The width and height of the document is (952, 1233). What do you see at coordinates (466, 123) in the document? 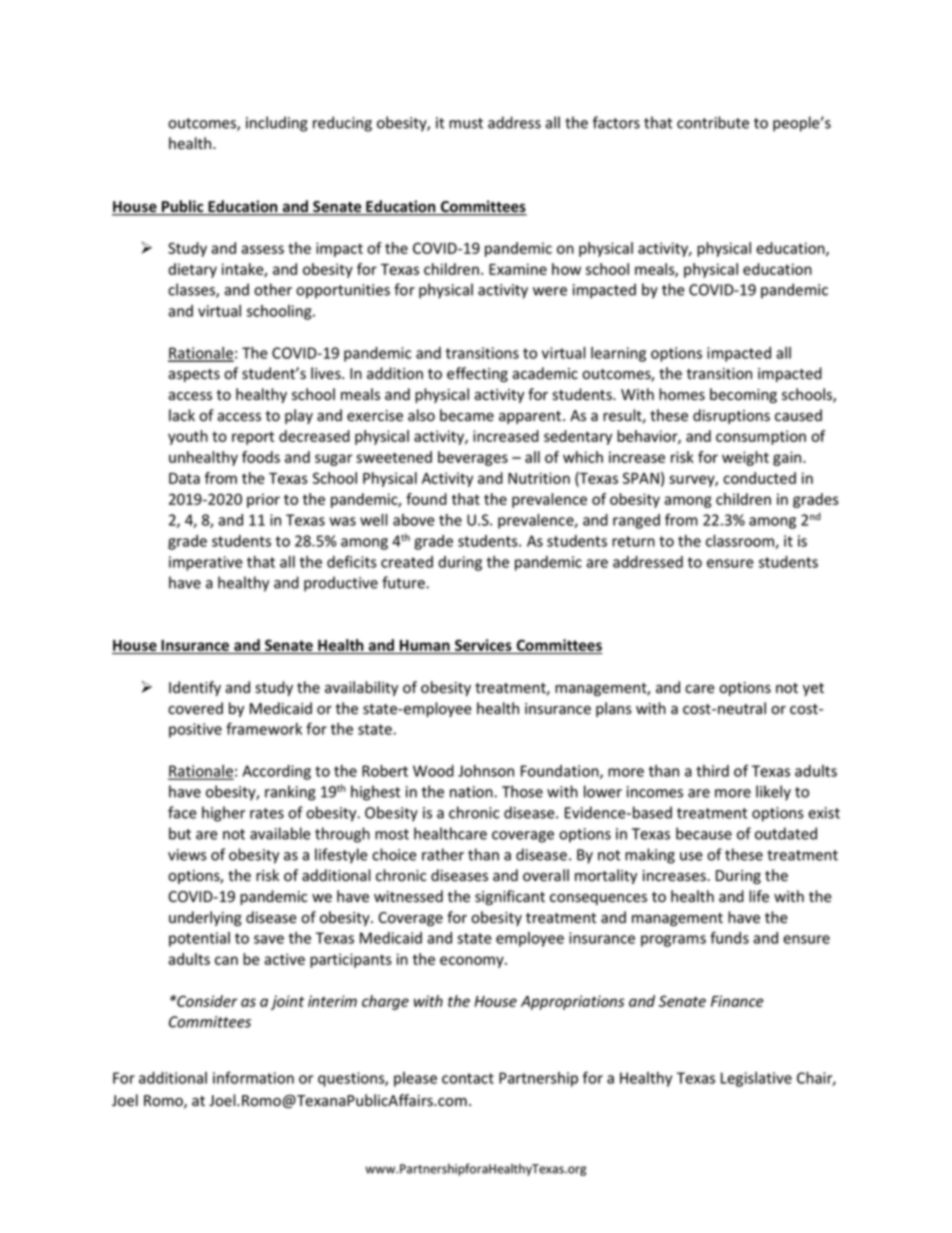
I see `must` at bounding box center [466, 123].
